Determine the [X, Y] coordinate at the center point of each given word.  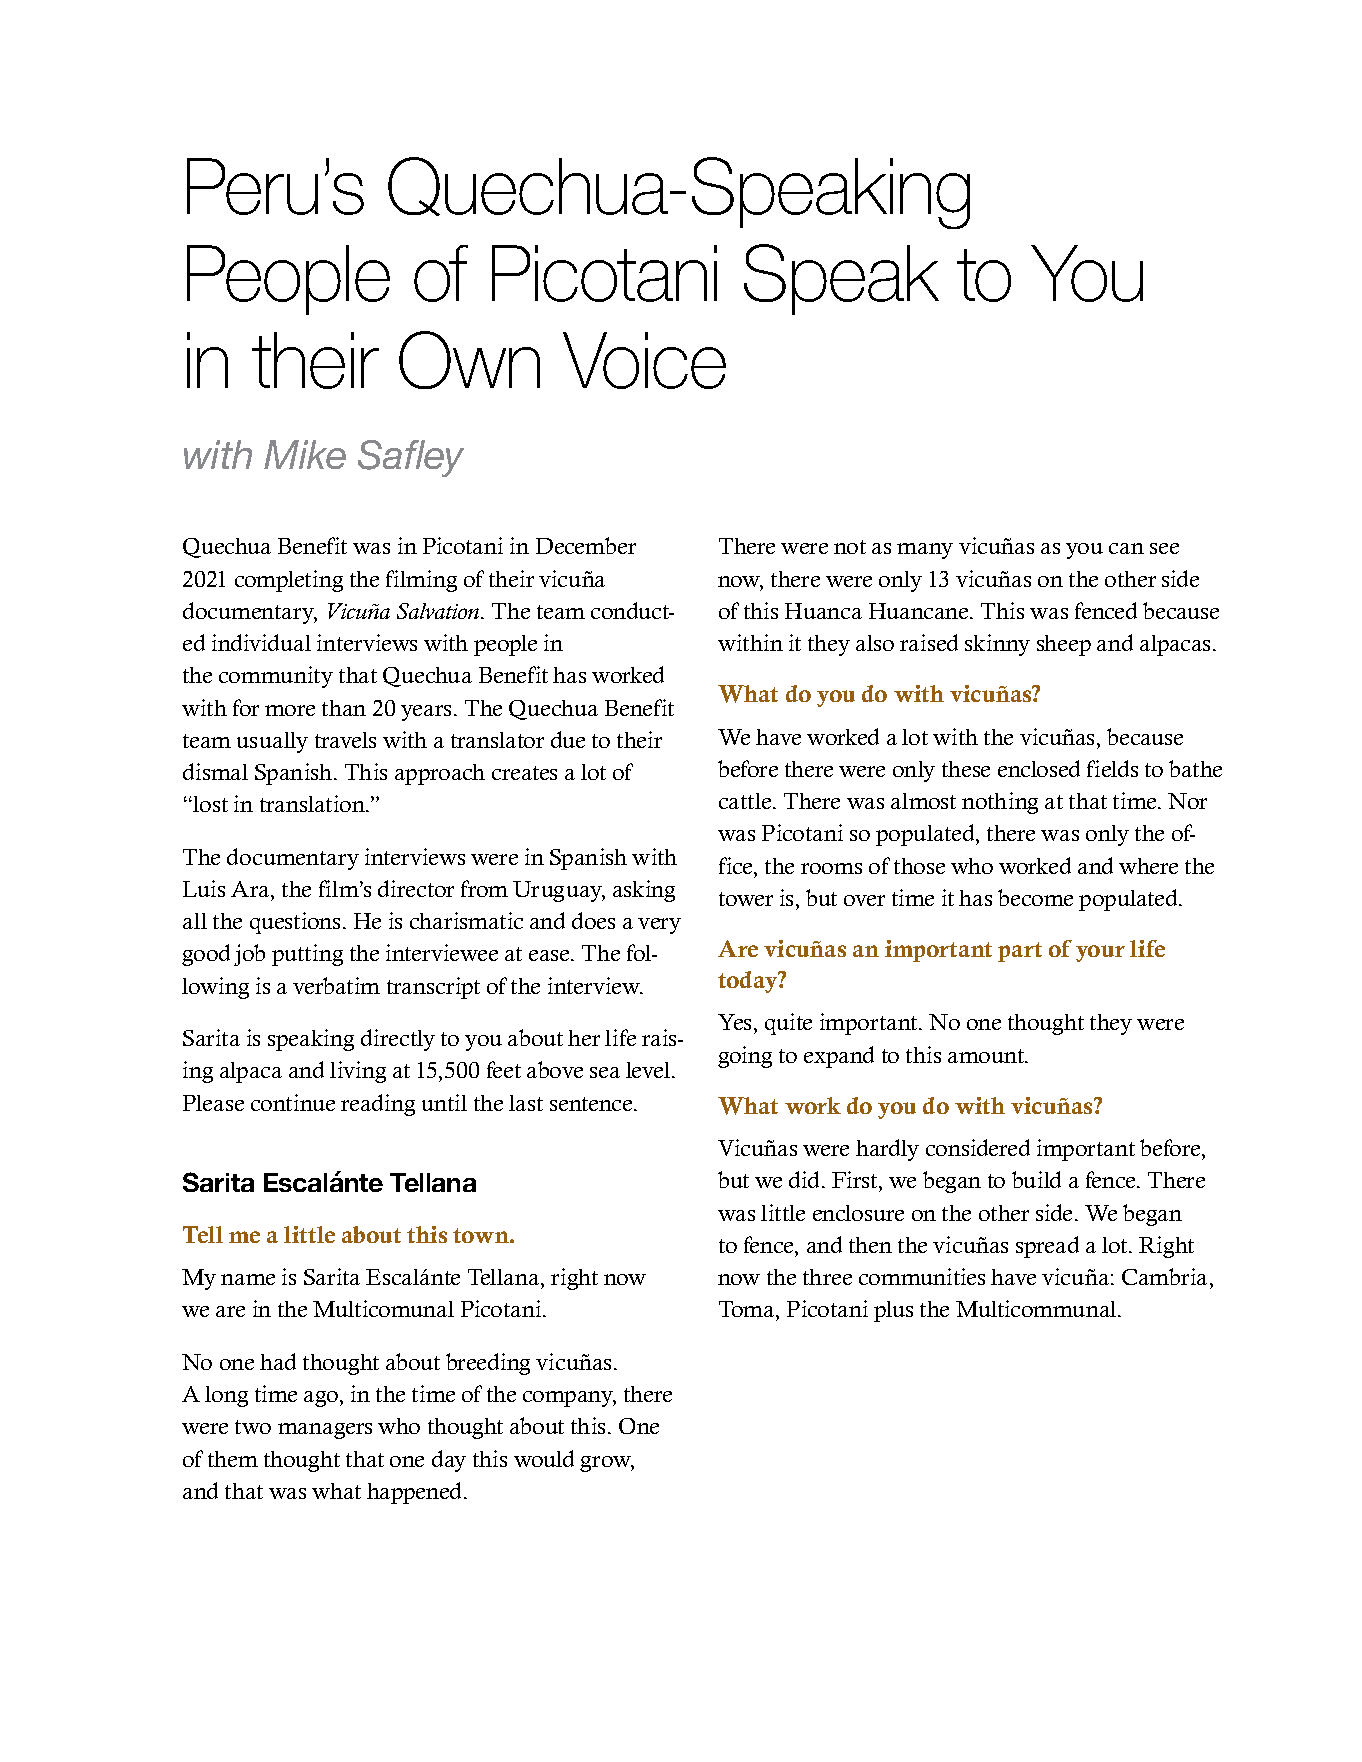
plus [893, 1311]
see [1164, 548]
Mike [305, 454]
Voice [644, 360]
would [544, 1458]
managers [325, 1431]
